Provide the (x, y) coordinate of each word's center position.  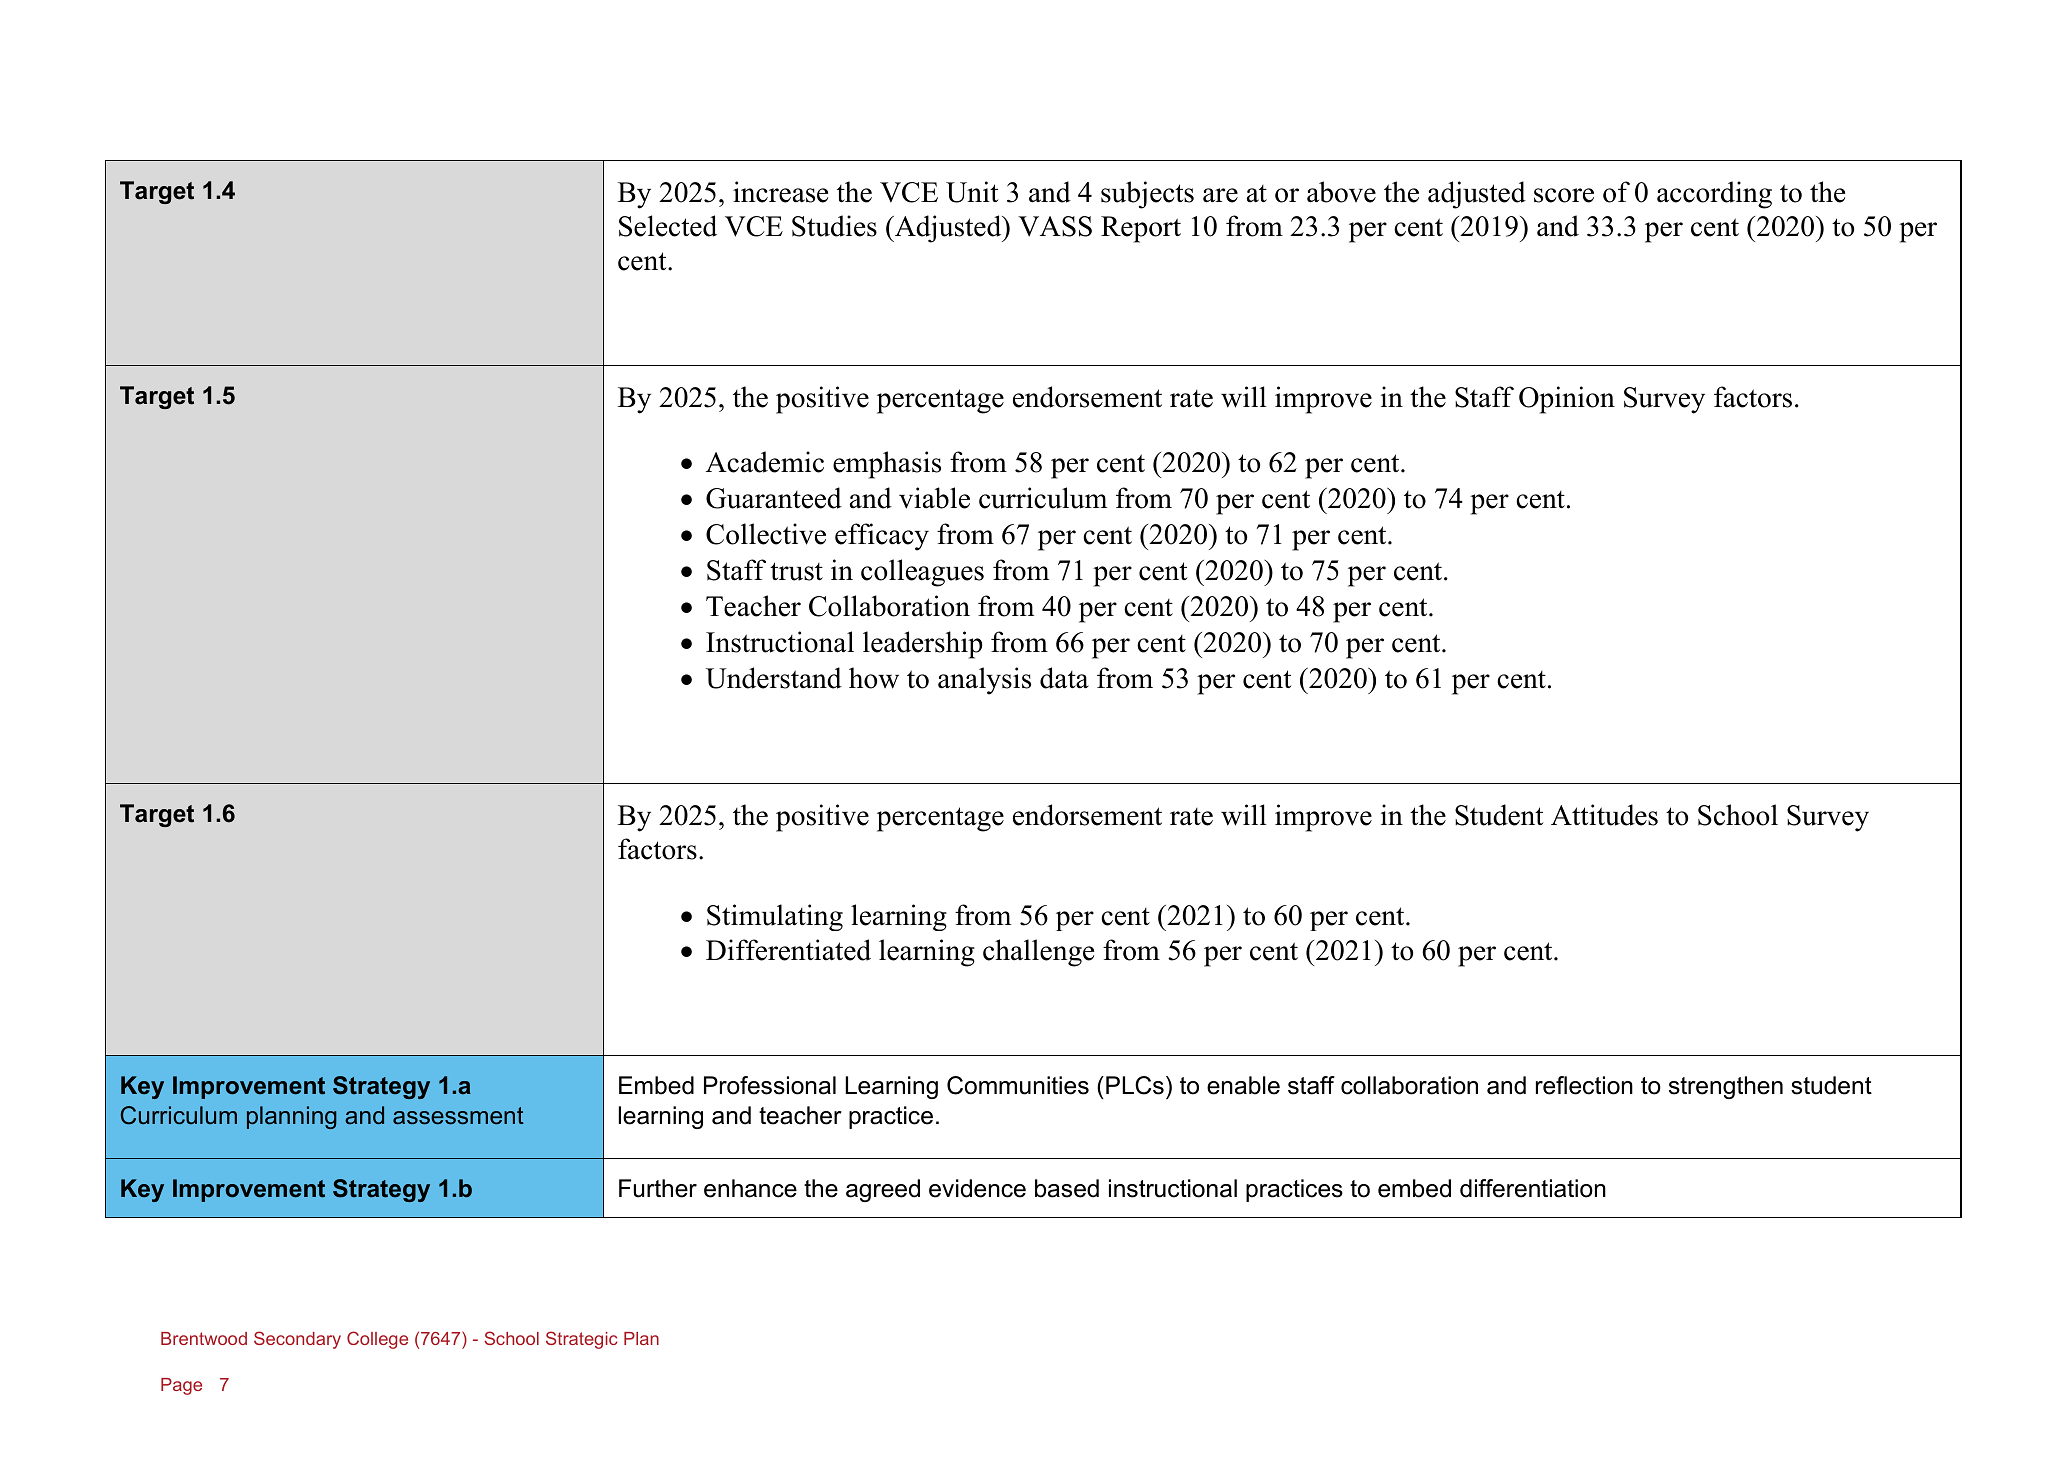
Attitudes (1604, 815)
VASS (1055, 226)
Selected (668, 226)
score (1564, 195)
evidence (977, 1188)
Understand (774, 678)
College (377, 1340)
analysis (984, 681)
